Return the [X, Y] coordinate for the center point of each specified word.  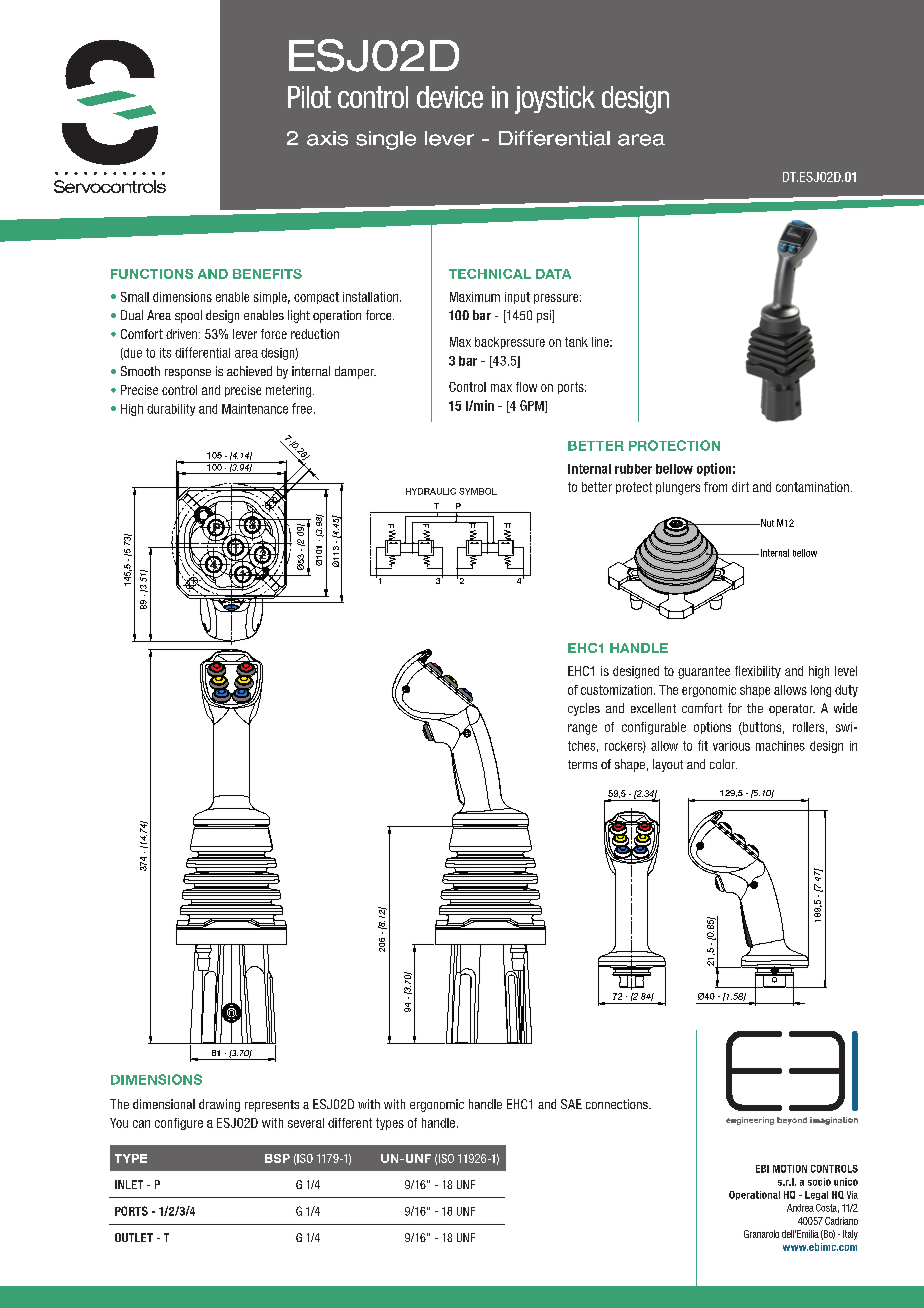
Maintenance [255, 409]
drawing [219, 1105]
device [450, 97]
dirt [740, 487]
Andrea [800, 1208]
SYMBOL [478, 491]
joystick [555, 100]
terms [582, 764]
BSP [277, 1158]
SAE [571, 1104]
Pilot [309, 97]
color [723, 764]
